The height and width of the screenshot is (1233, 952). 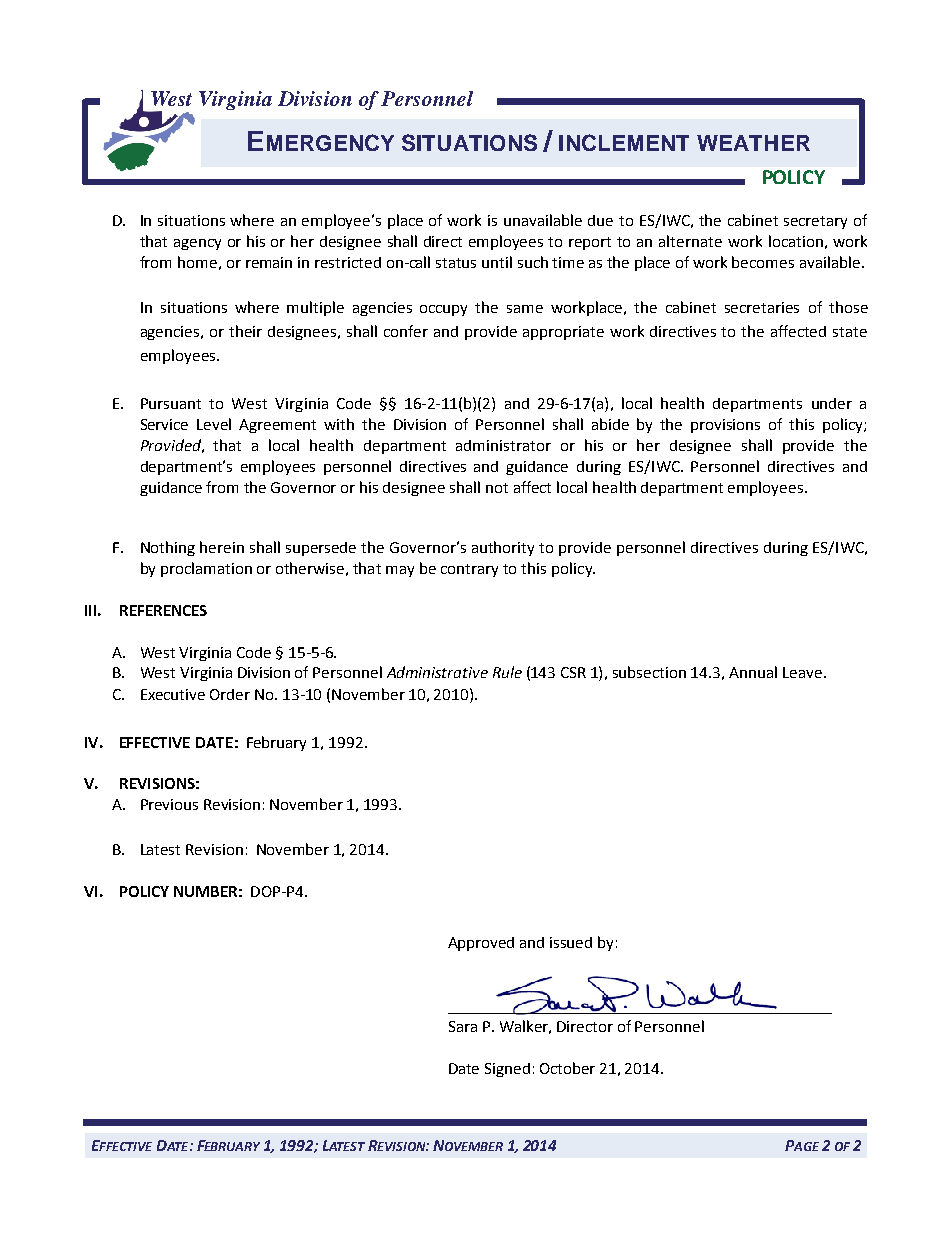 What do you see at coordinates (197, 244) in the screenshot?
I see `agency` at bounding box center [197, 244].
